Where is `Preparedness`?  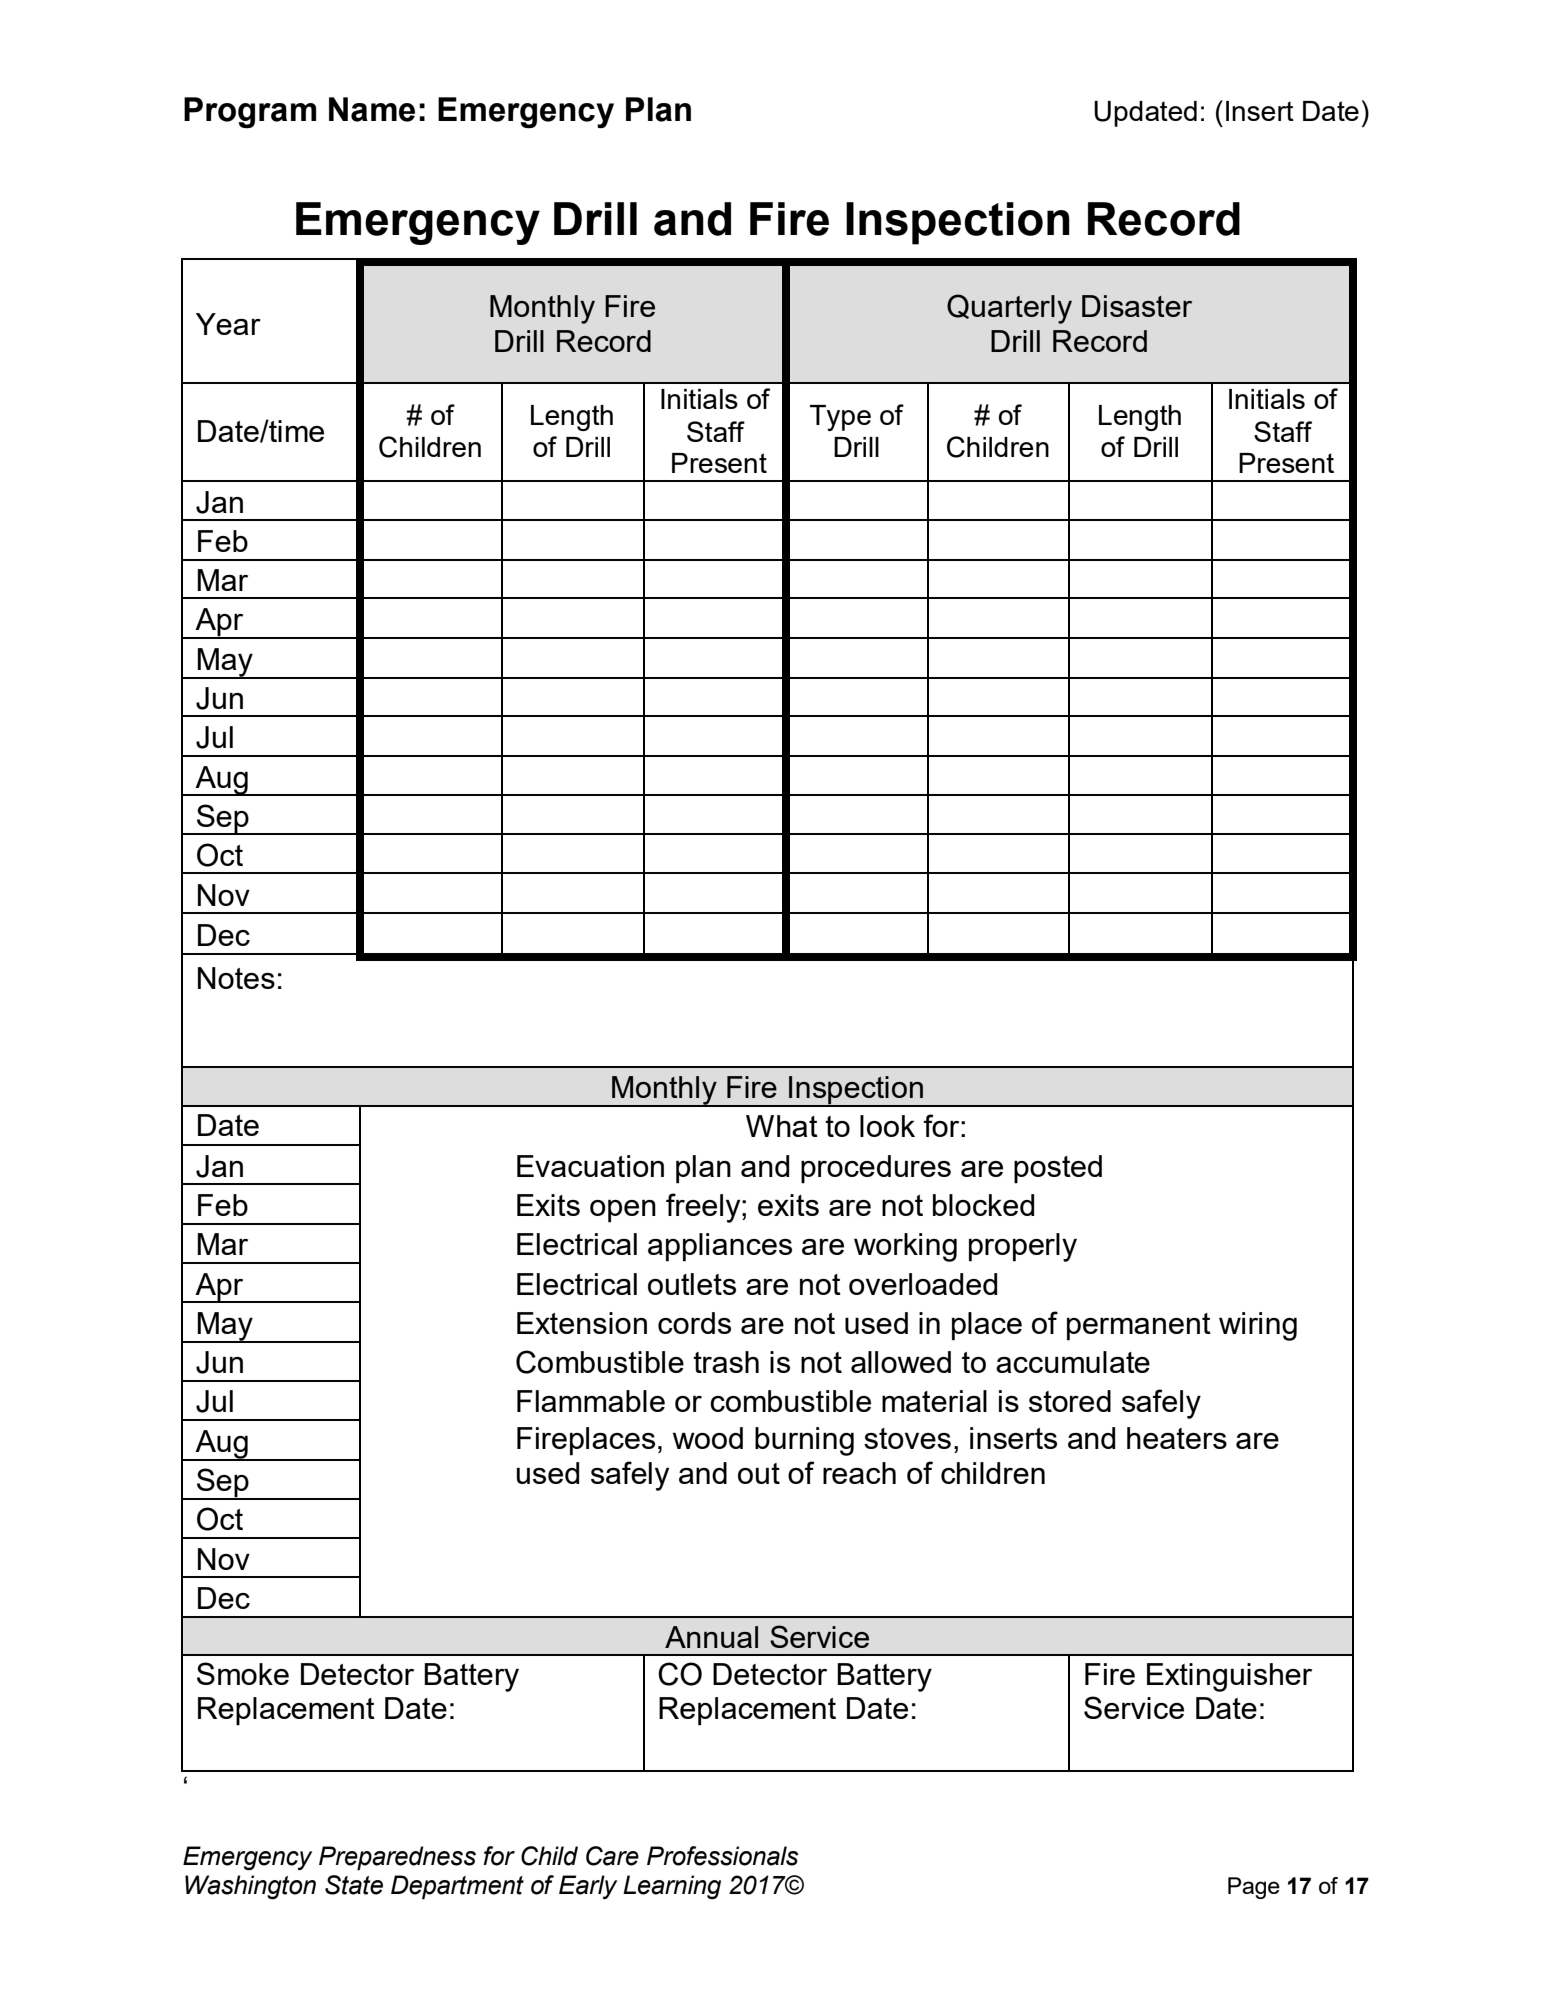 Preparedness is located at coordinates (397, 1858).
